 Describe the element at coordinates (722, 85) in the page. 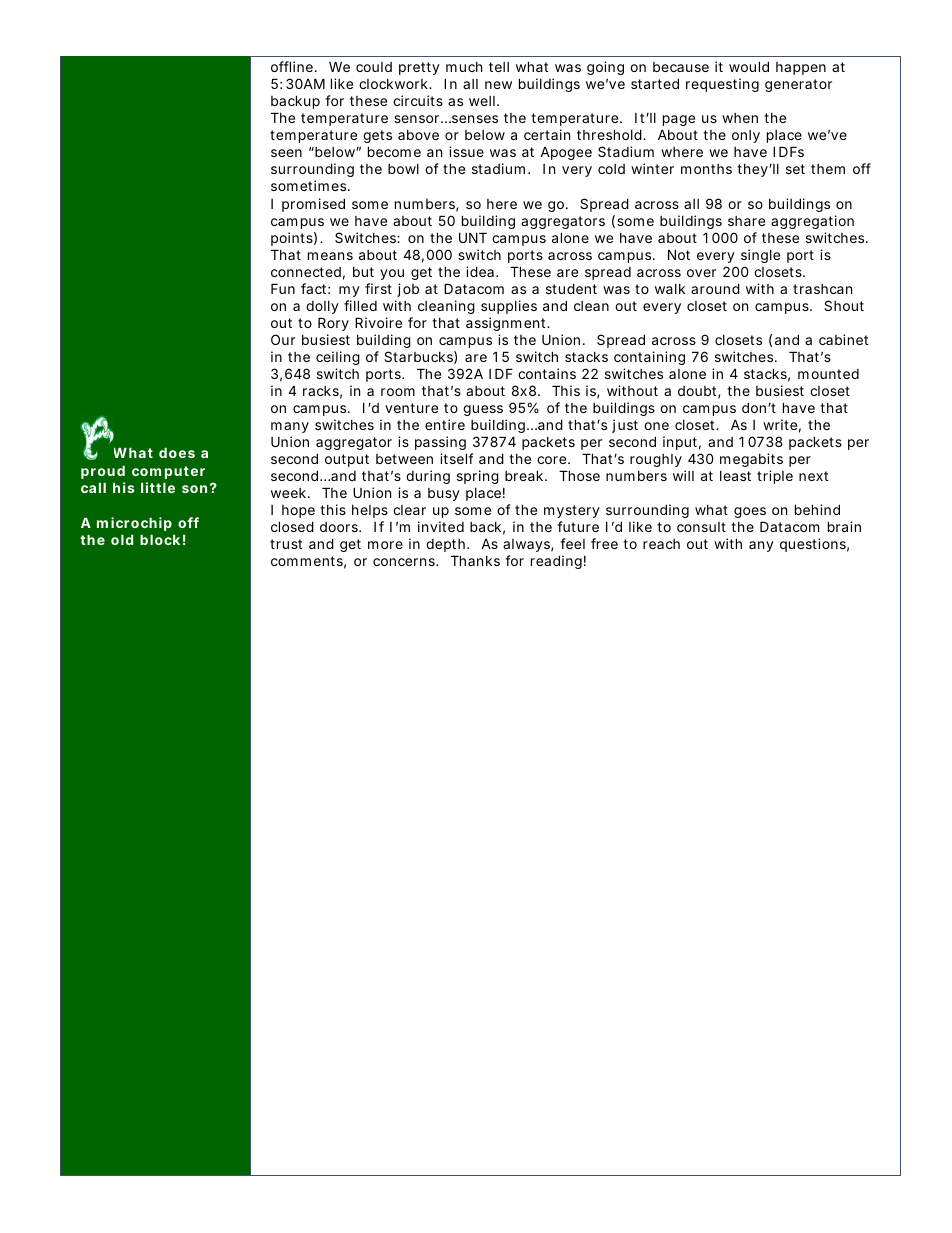

I see `requesting` at that location.
